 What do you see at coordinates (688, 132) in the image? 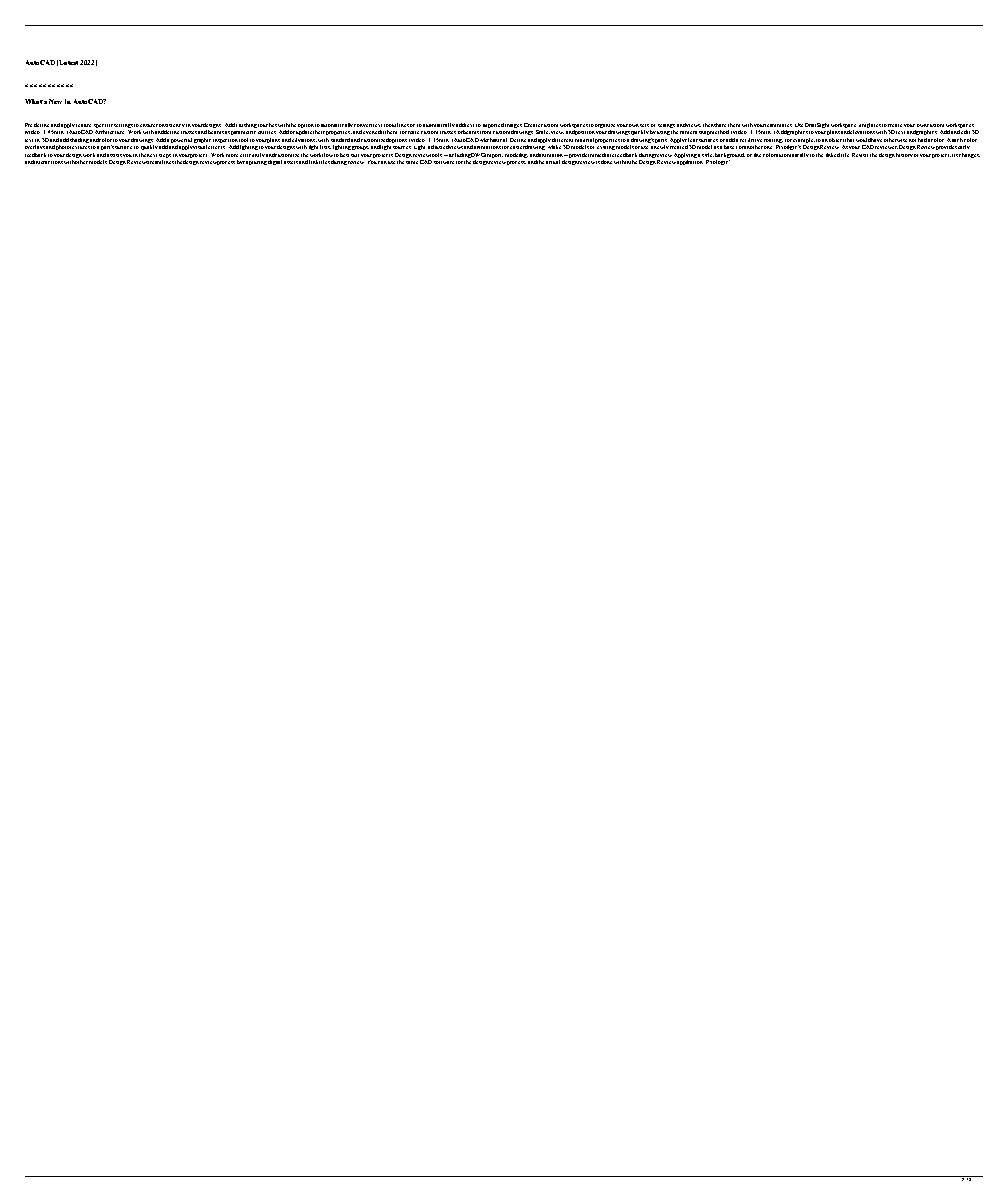
I see `camera` at bounding box center [688, 132].
